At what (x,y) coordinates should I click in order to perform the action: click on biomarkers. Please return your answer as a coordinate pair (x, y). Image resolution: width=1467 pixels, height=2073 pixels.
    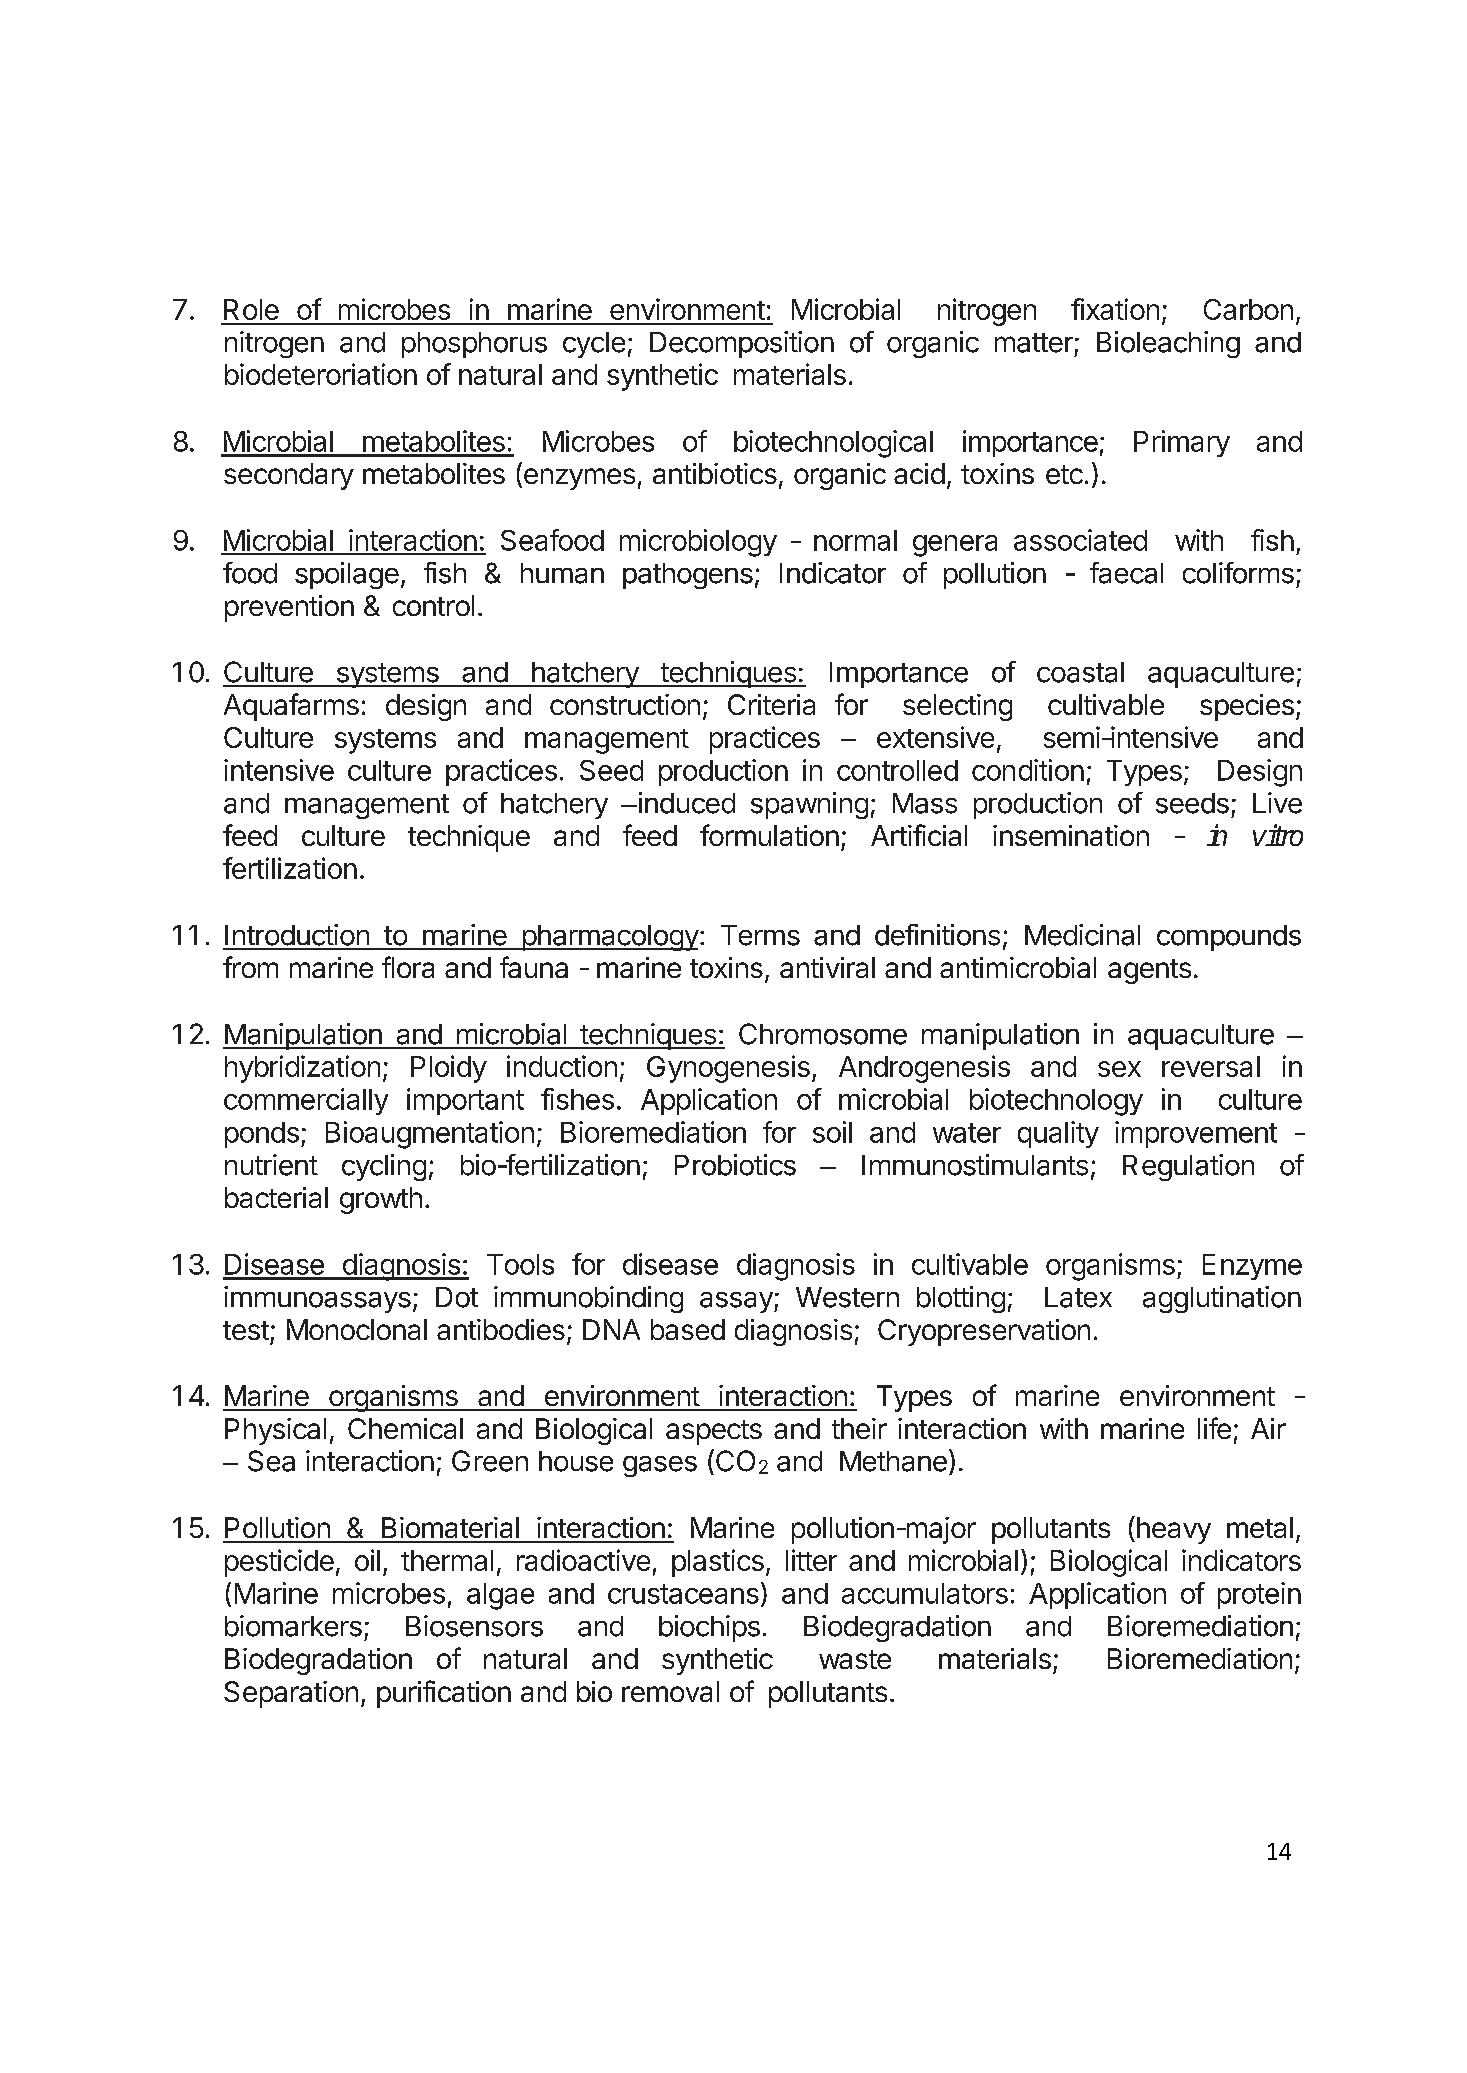
    Looking at the image, I should click on (293, 1626).
